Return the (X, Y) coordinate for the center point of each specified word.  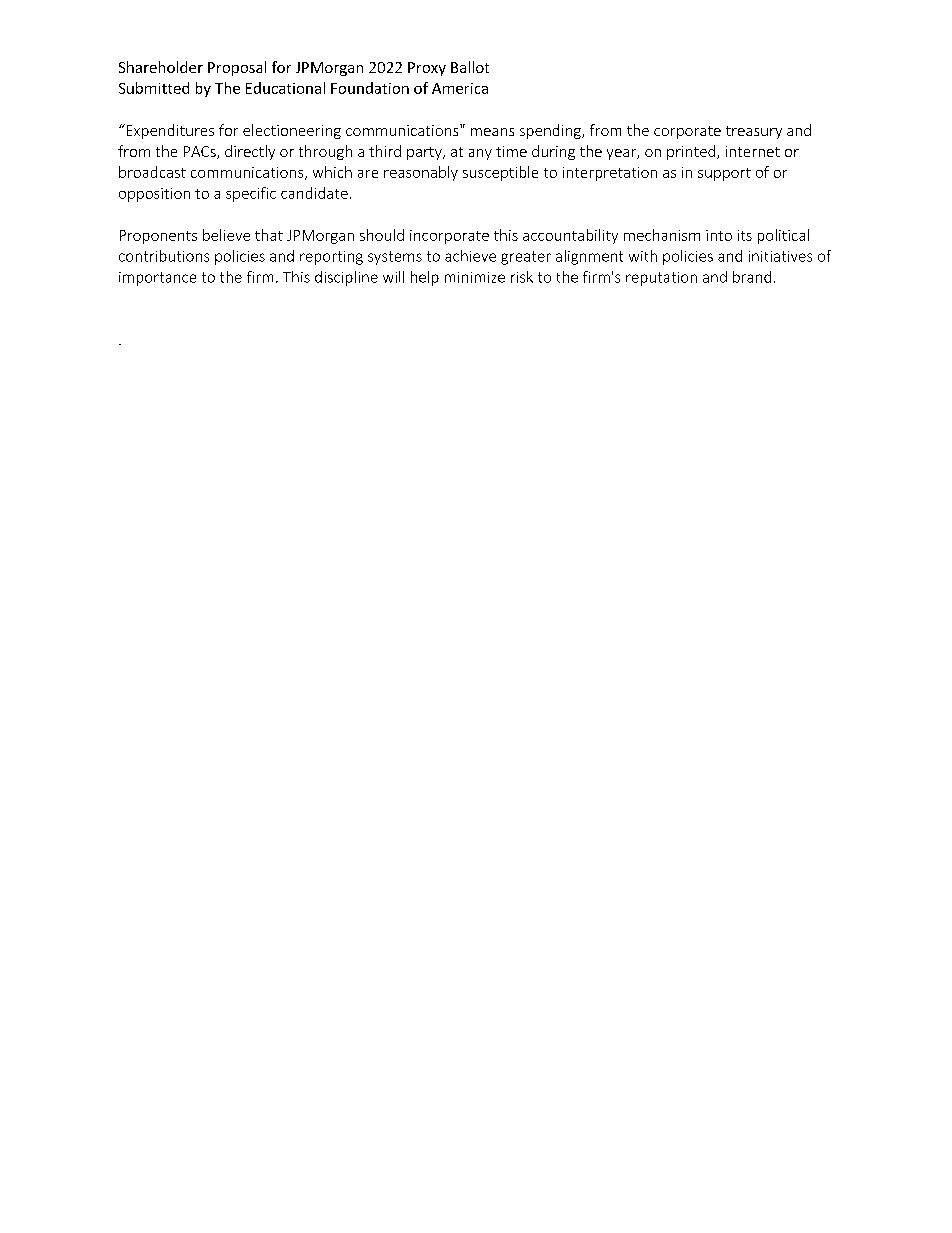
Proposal (237, 68)
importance (157, 279)
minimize (475, 277)
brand (752, 277)
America (460, 88)
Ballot (470, 67)
